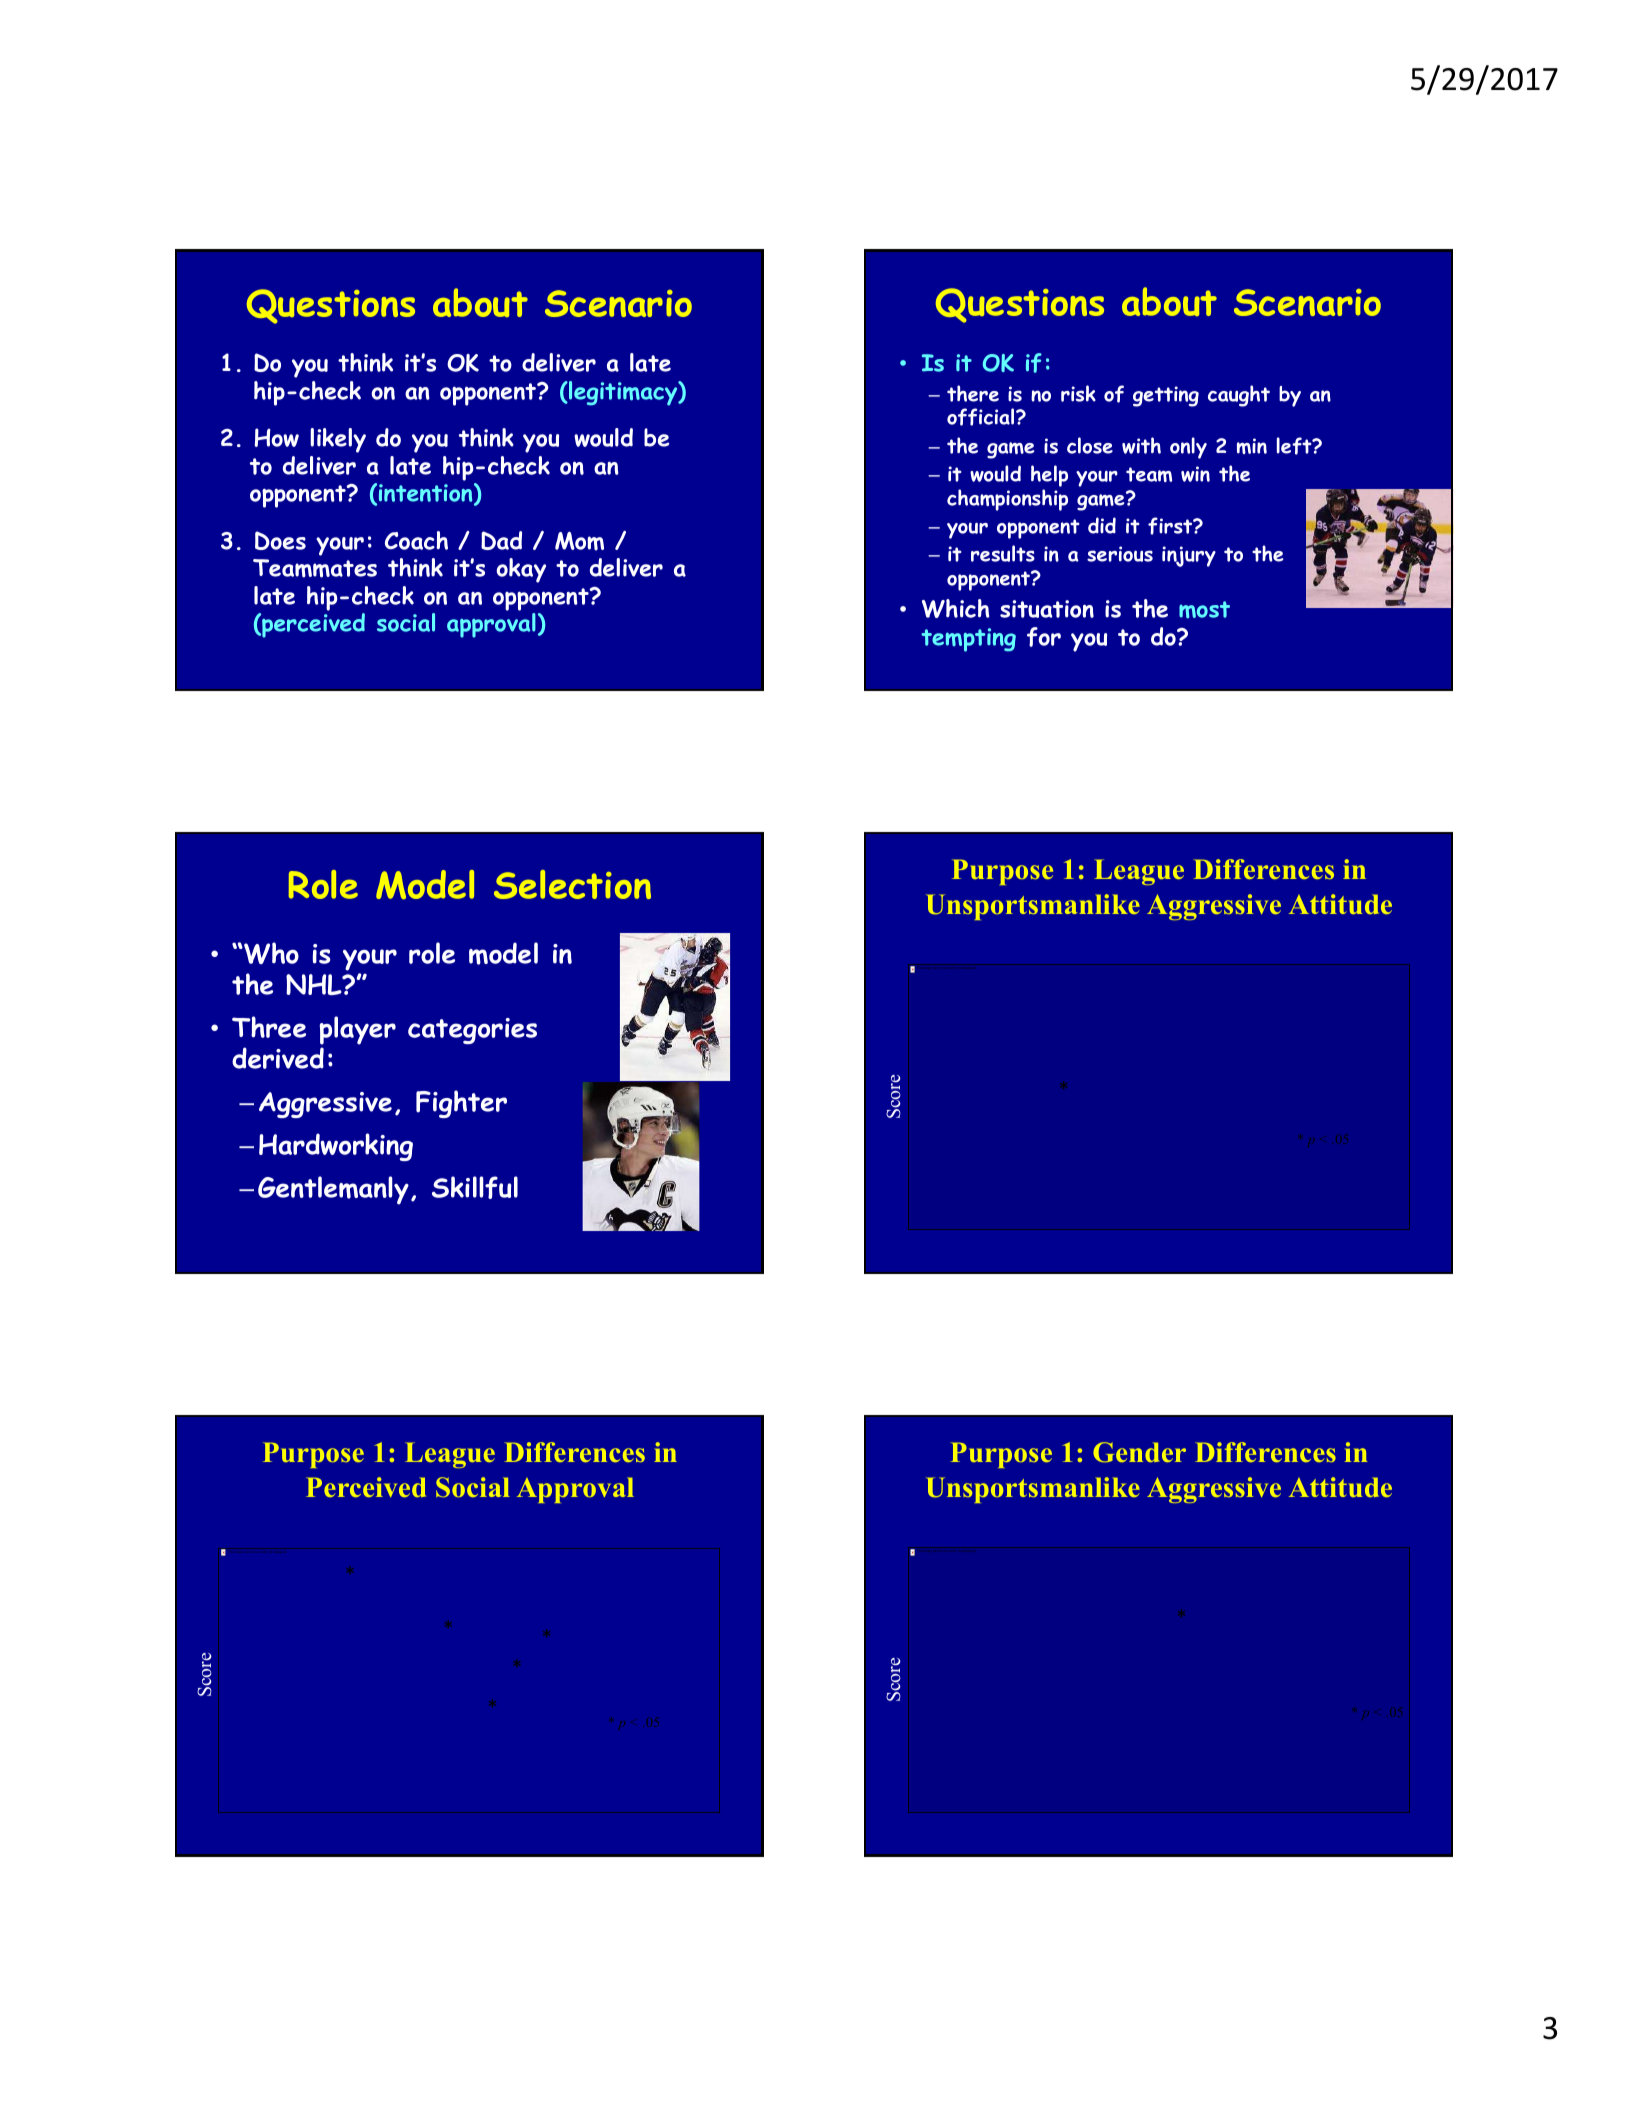 This page has height=2107, width=1628. Describe the element at coordinates (270, 953) in the page. I see `Who` at that location.
